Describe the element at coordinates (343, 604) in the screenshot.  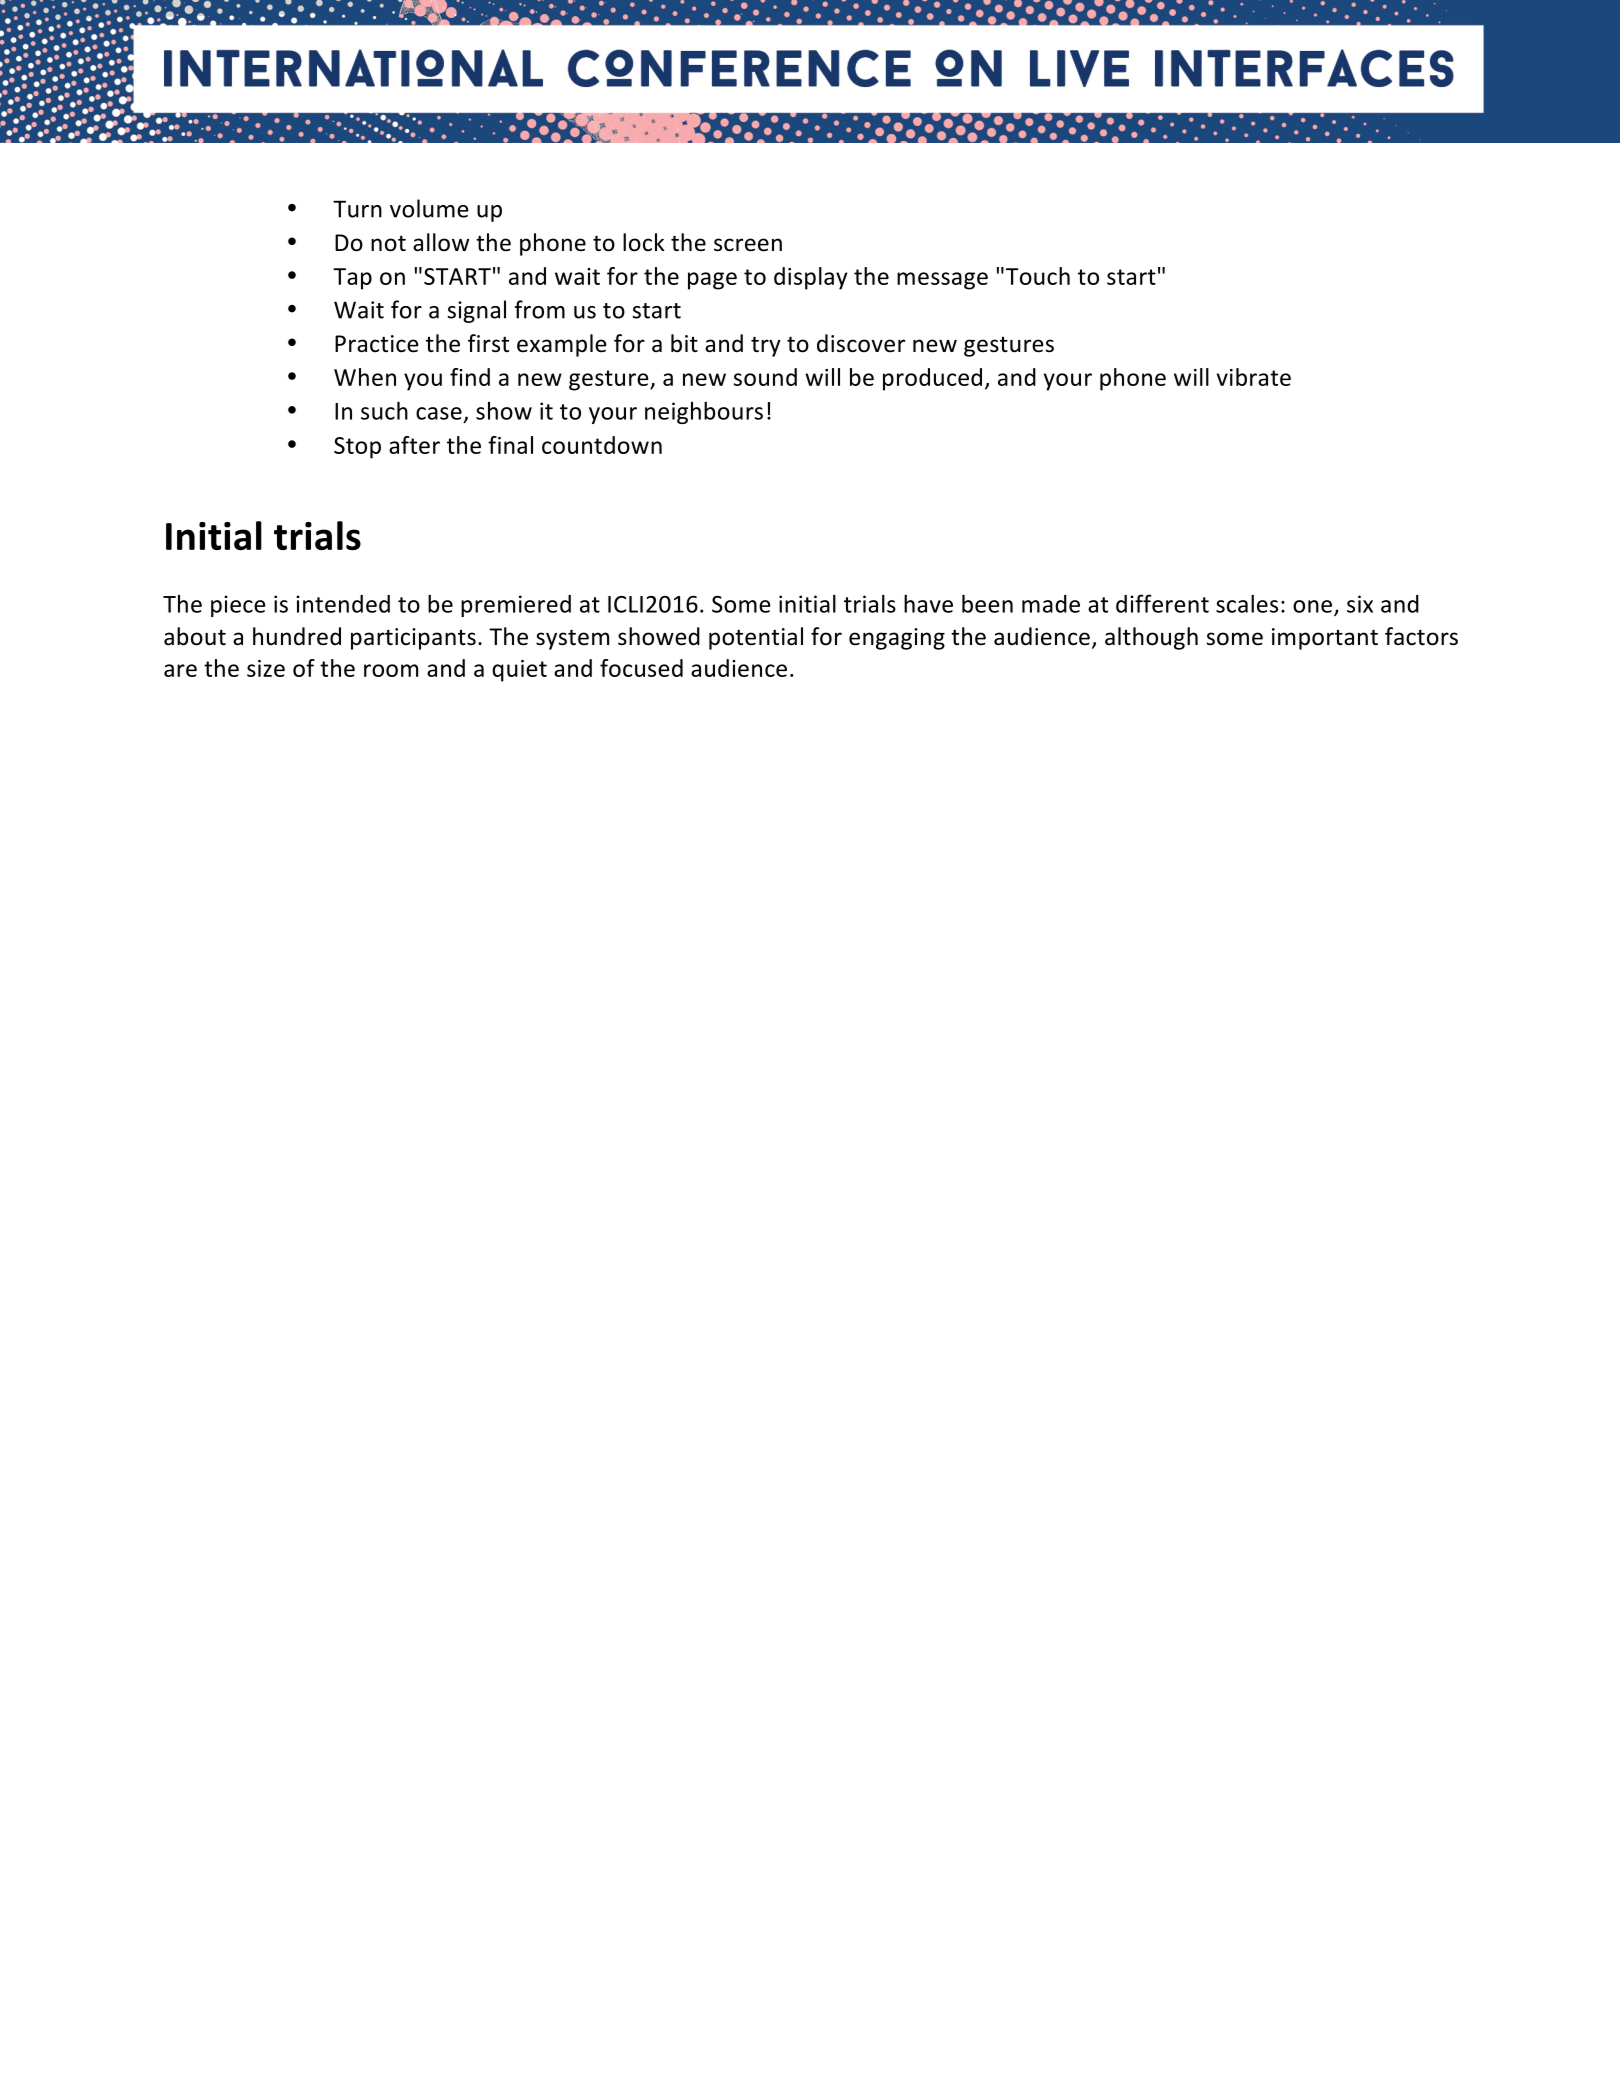
I see `intended` at that location.
